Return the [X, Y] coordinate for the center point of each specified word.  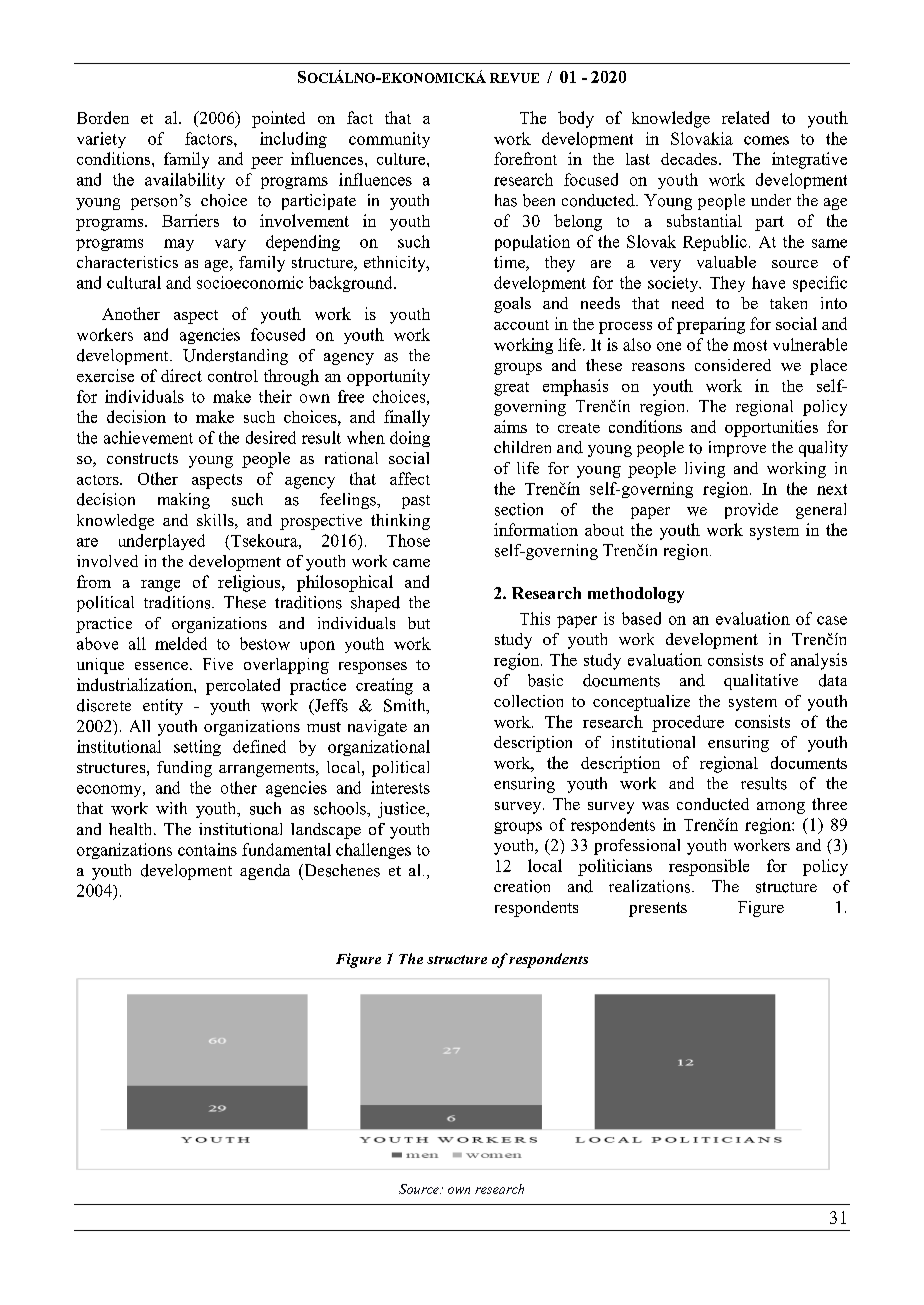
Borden [103, 117]
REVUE [514, 78]
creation [522, 886]
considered [733, 365]
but [419, 623]
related [745, 117]
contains [207, 849]
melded [181, 643]
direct [181, 375]
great [511, 389]
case [832, 620]
